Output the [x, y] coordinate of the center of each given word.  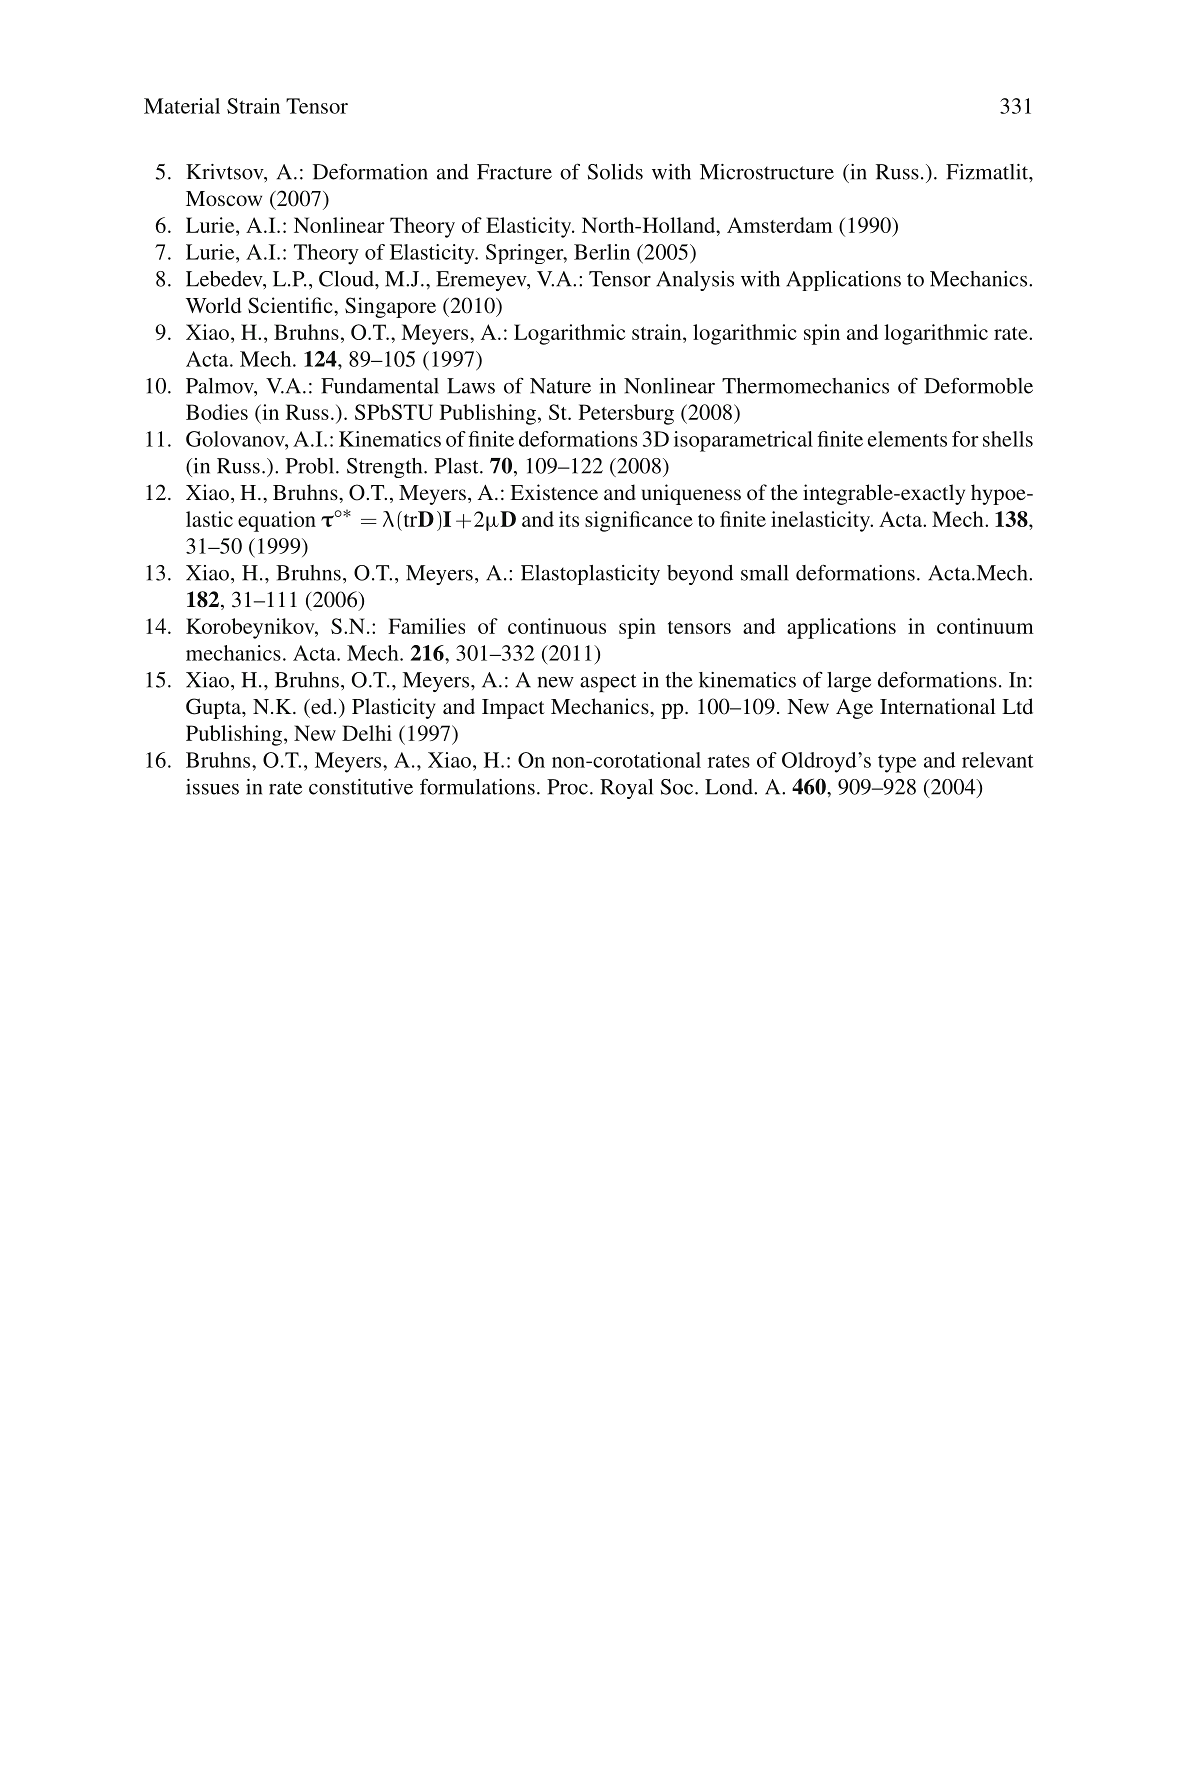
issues [212, 787]
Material [182, 106]
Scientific [291, 305]
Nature [560, 386]
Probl [310, 466]
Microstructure [767, 172]
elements [907, 439]
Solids [615, 172]
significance [639, 521]
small [765, 573]
